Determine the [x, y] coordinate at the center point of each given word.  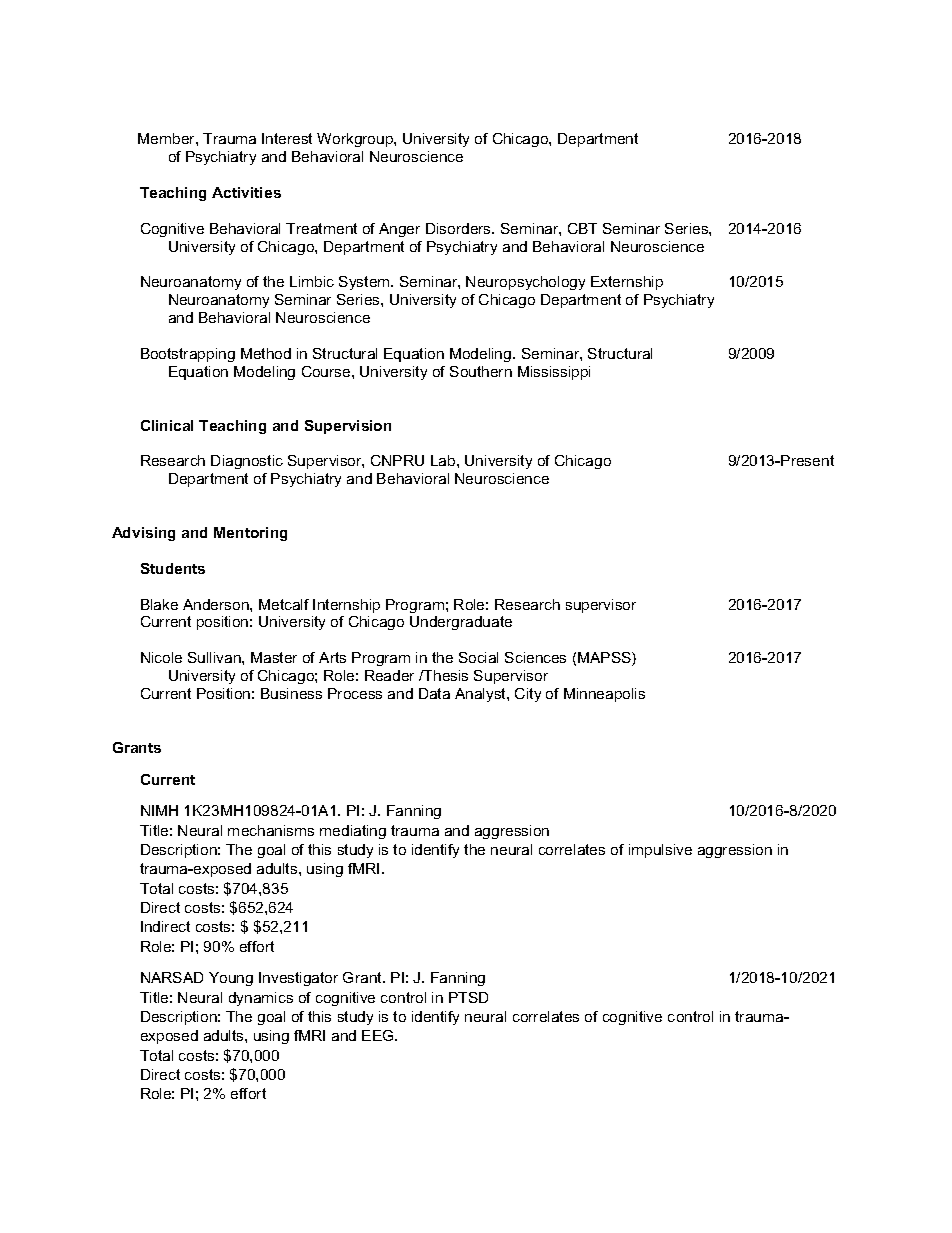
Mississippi [554, 373]
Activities [246, 192]
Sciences [535, 657]
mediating [353, 832]
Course [327, 371]
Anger [399, 230]
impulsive [660, 851]
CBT [582, 228]
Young [231, 979]
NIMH [159, 810]
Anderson [217, 604]
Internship [346, 606]
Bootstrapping [188, 355]
